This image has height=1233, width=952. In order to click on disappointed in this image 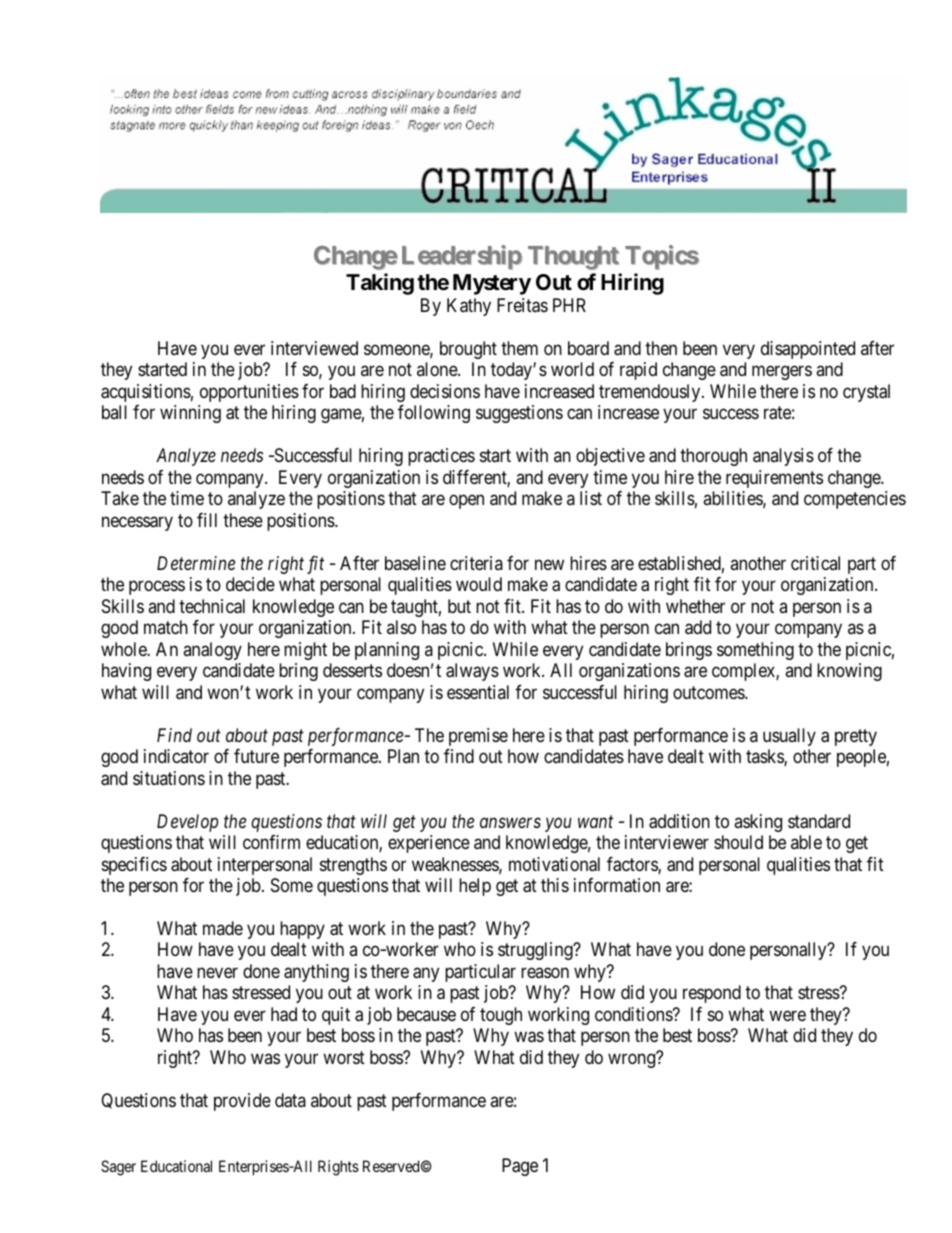, I will do `click(808, 350)`.
